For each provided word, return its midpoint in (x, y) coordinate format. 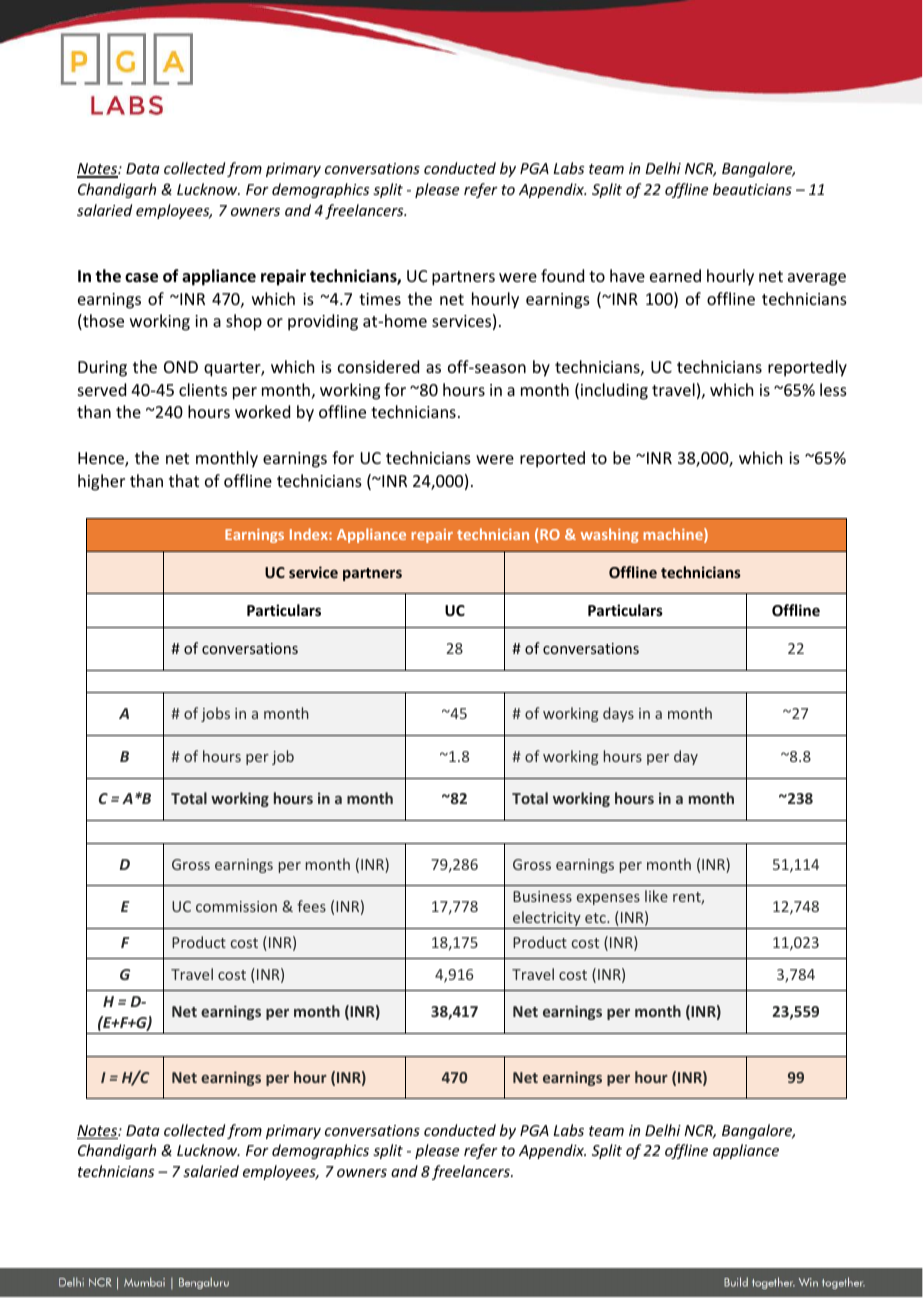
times (380, 299)
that (184, 480)
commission (236, 906)
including (614, 391)
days (618, 714)
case (141, 278)
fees (311, 906)
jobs (215, 714)
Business (542, 896)
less (833, 389)
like (656, 896)
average (817, 279)
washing (610, 535)
